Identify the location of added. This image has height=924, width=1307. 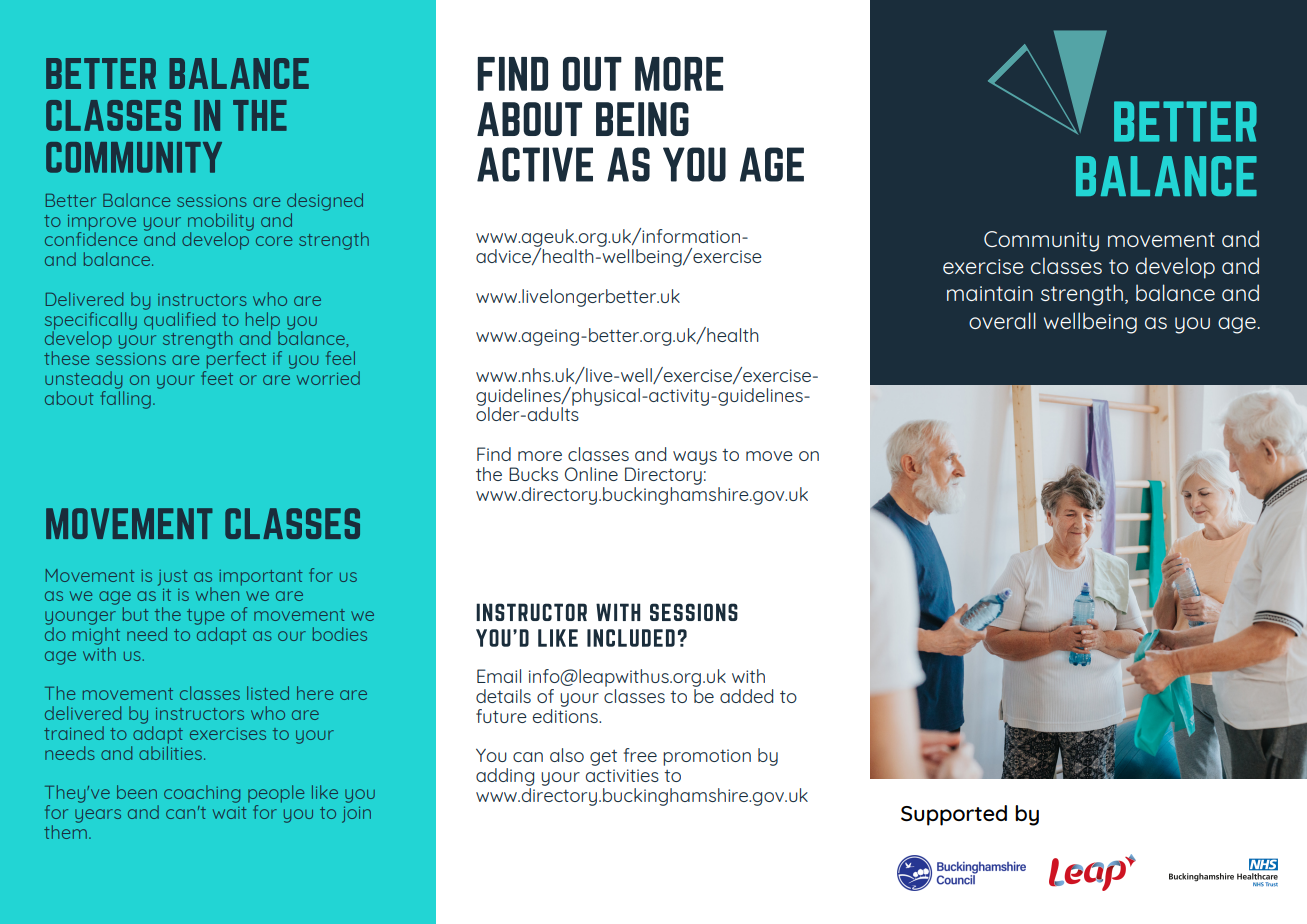
(746, 696).
